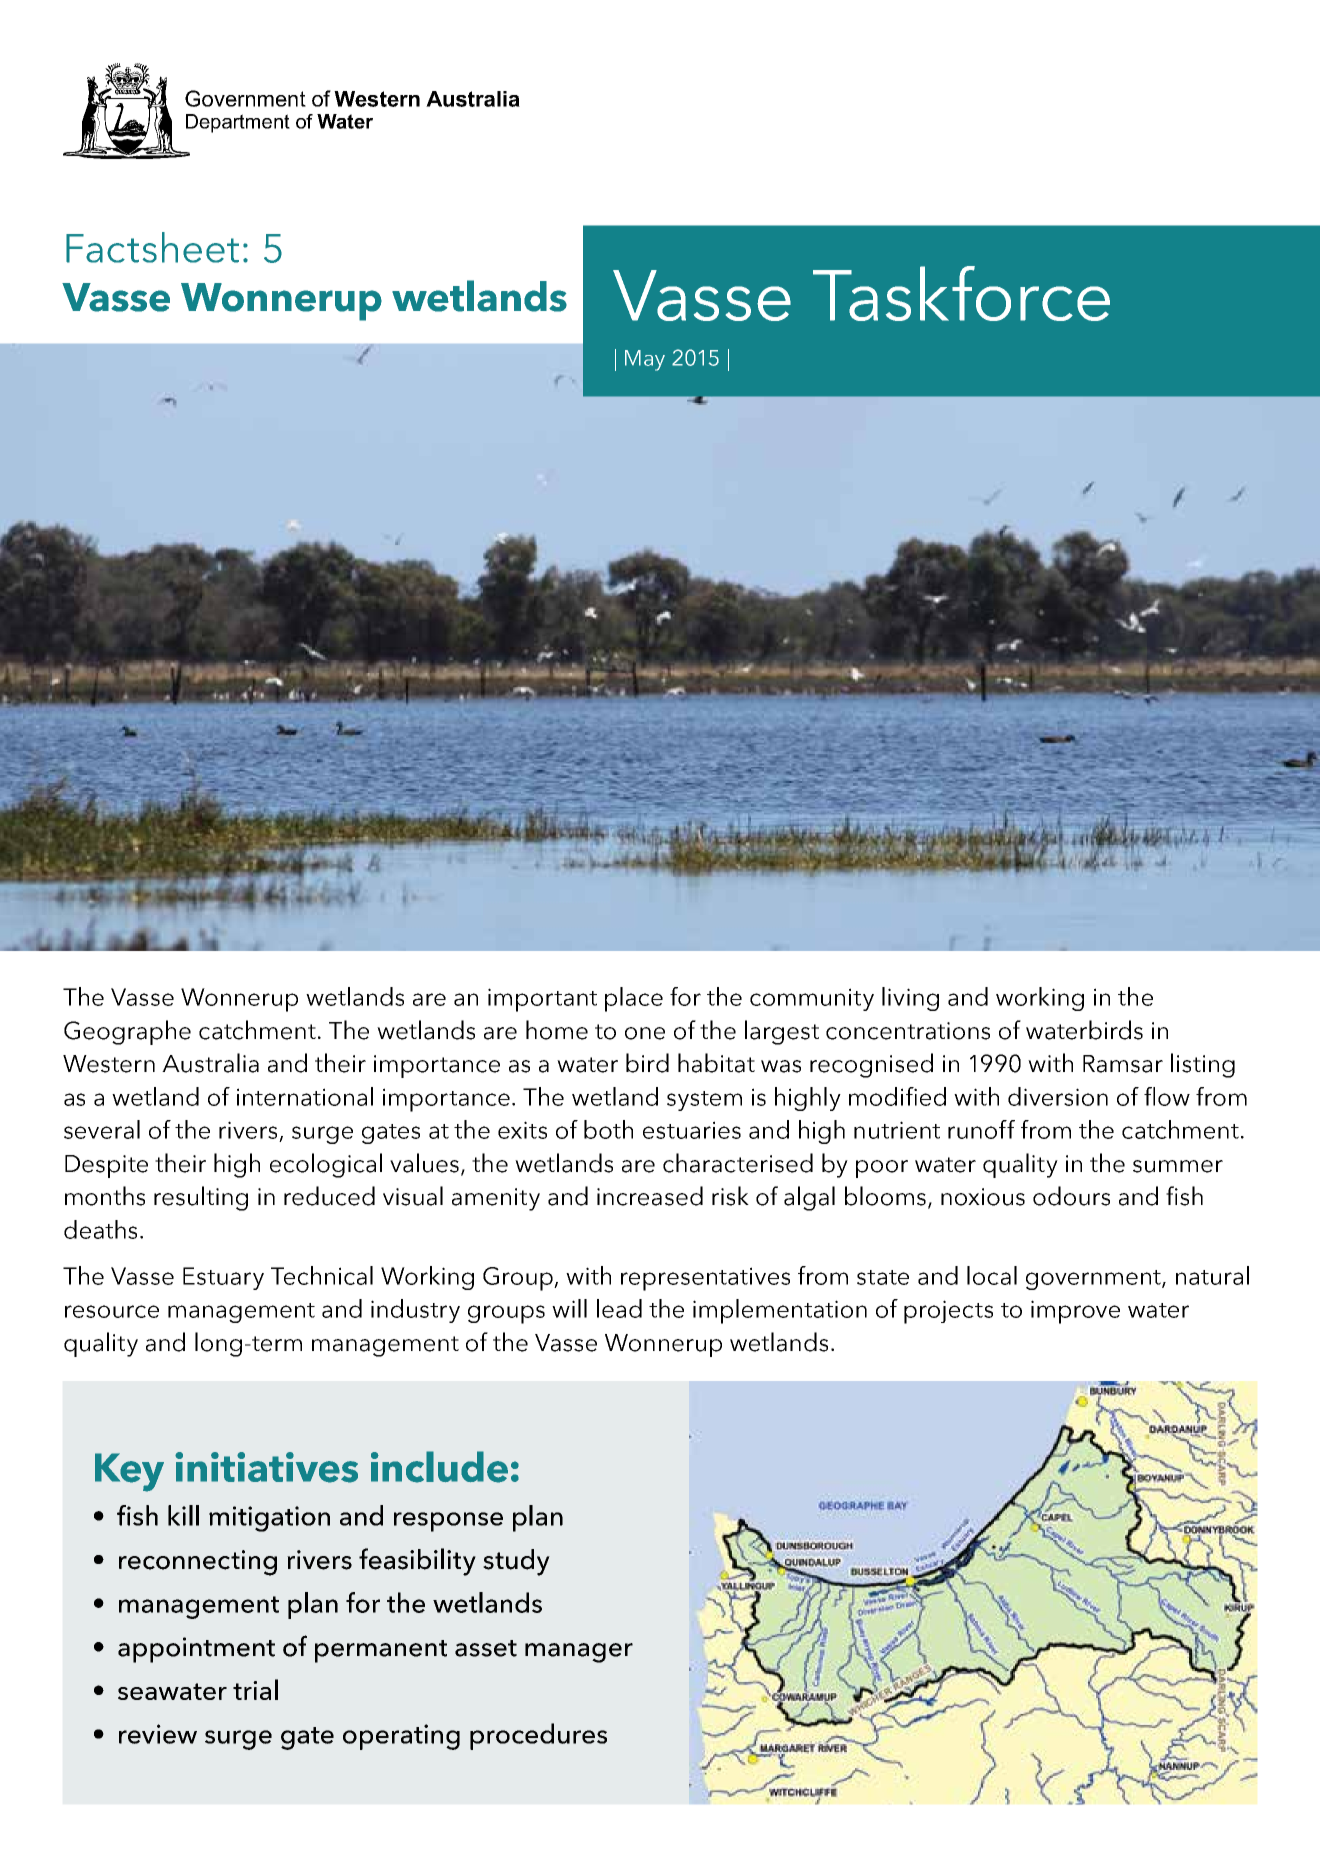 This page has width=1320, height=1867. Describe the element at coordinates (1075, 1312) in the page. I see `improve` at that location.
